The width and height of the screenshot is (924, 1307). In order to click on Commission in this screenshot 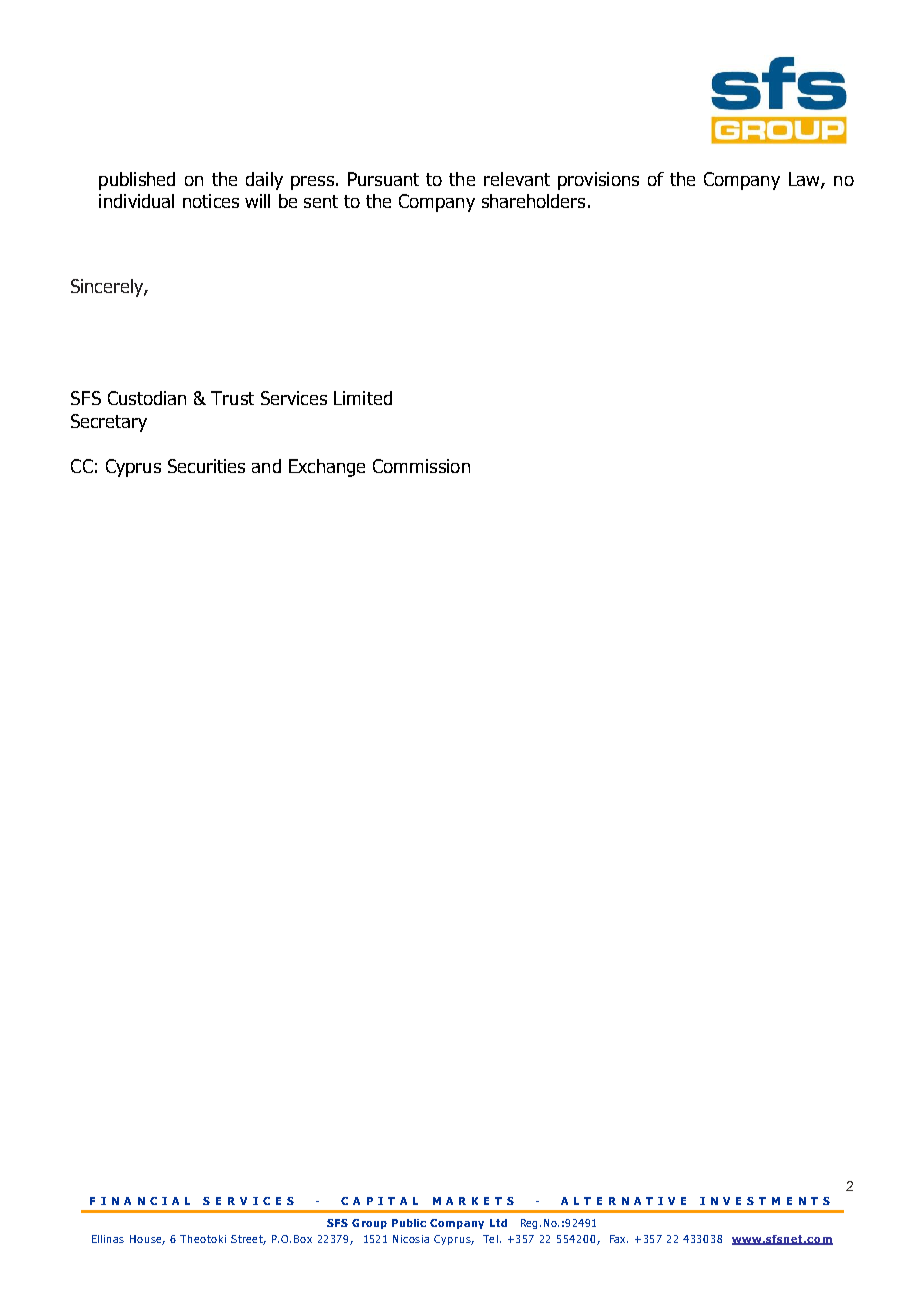, I will do `click(421, 466)`.
